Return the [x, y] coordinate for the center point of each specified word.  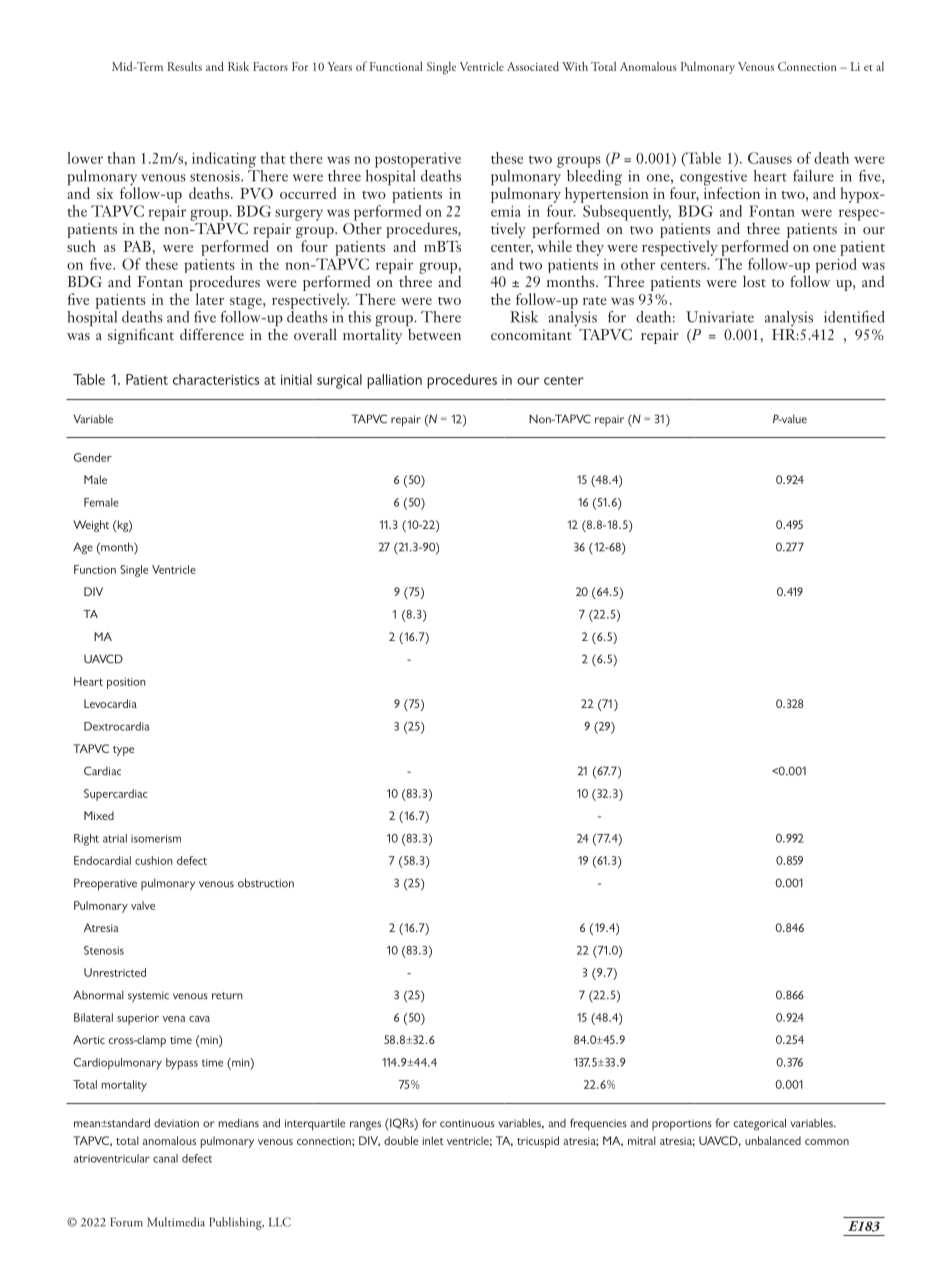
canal [165, 1158]
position [126, 683]
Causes [770, 158]
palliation [394, 381]
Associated [533, 66]
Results [184, 66]
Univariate [720, 317]
